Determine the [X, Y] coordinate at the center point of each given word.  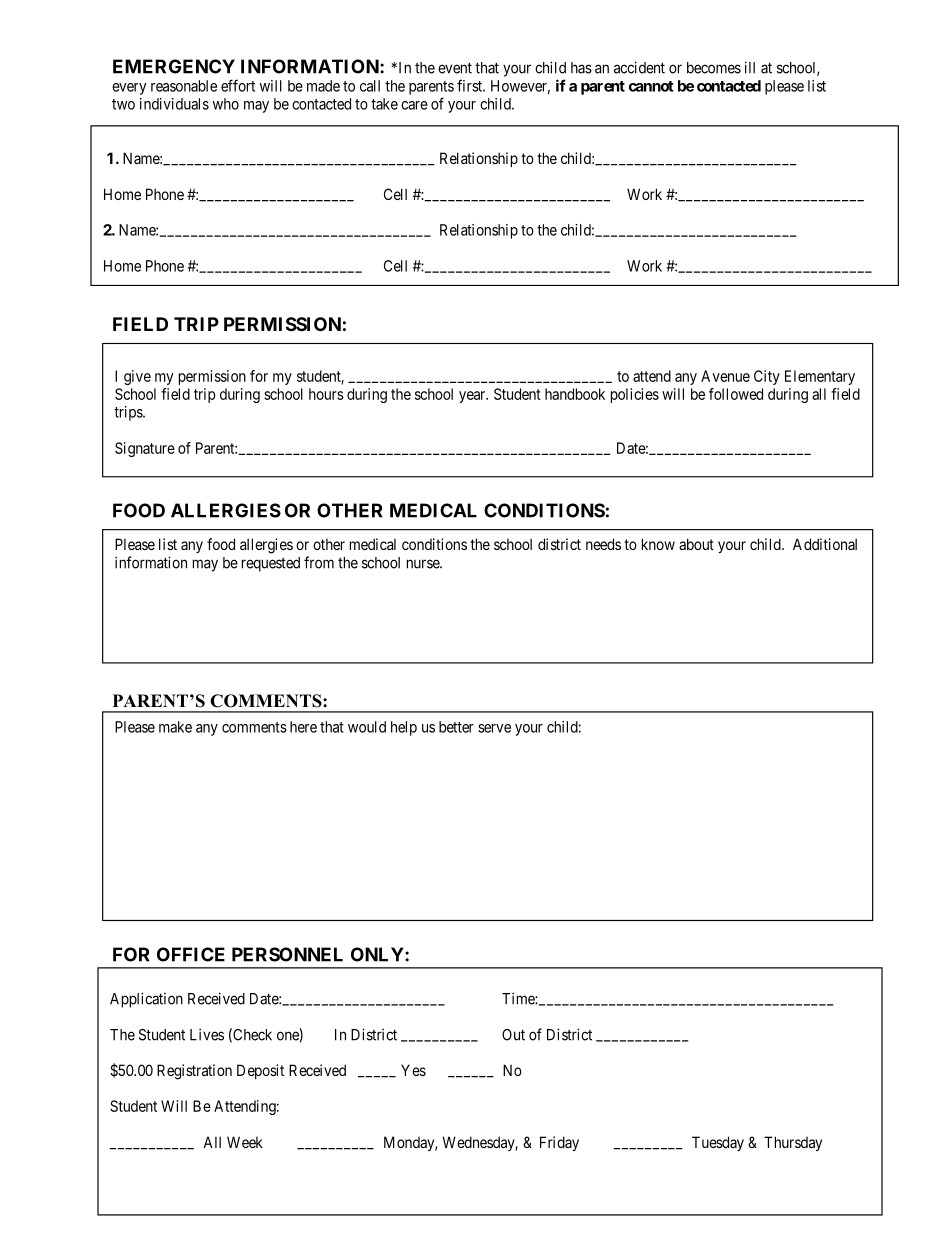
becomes [714, 68]
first [471, 85]
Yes [413, 1070]
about [696, 544]
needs [603, 544]
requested [271, 564]
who [226, 104]
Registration [194, 1072]
